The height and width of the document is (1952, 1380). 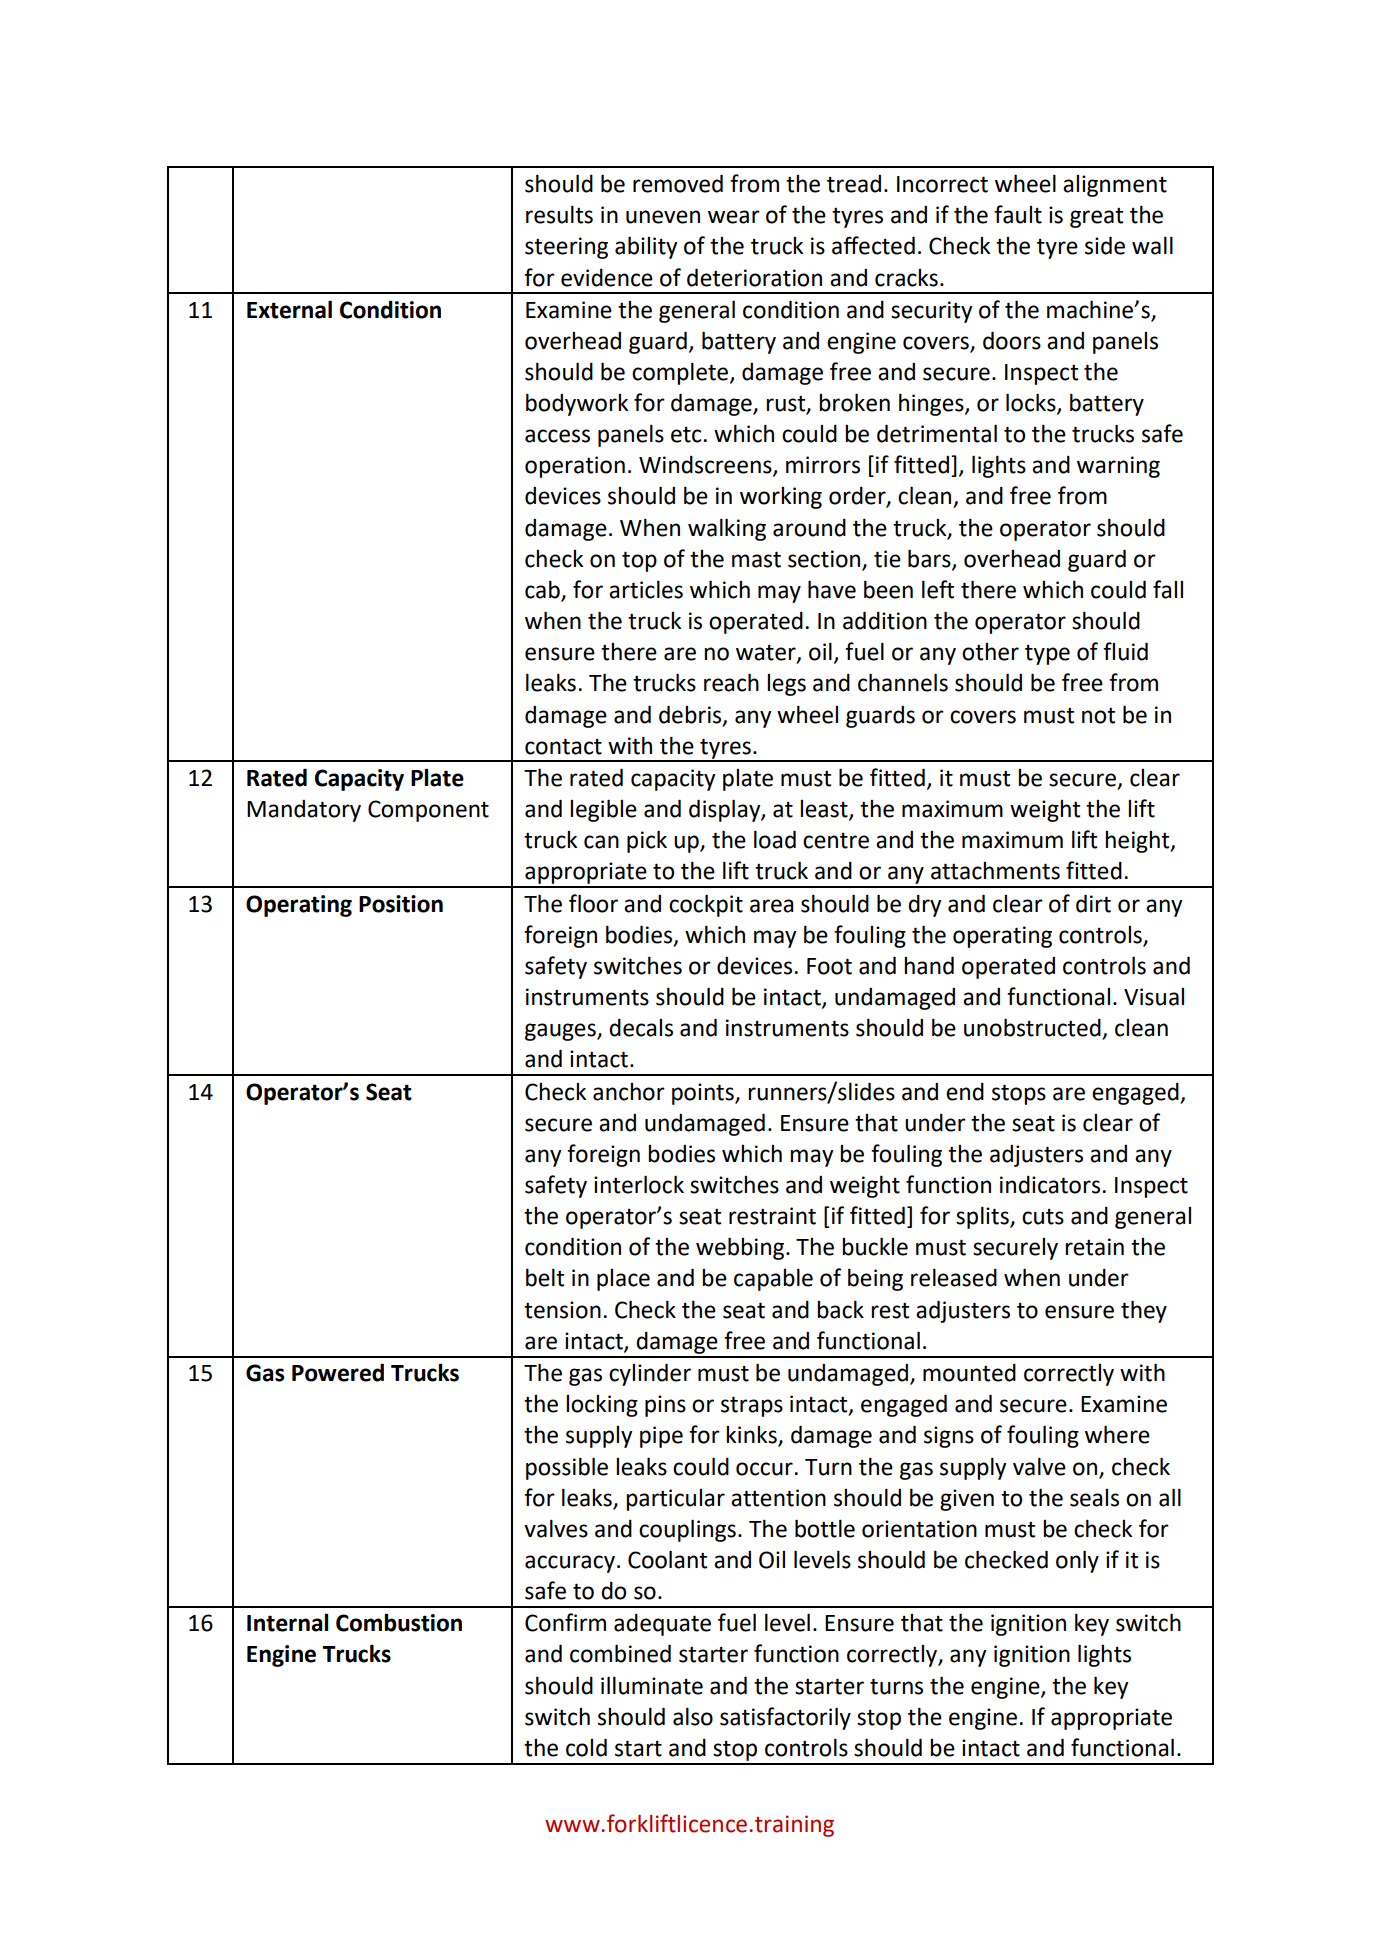 I want to click on also, so click(x=693, y=1716).
